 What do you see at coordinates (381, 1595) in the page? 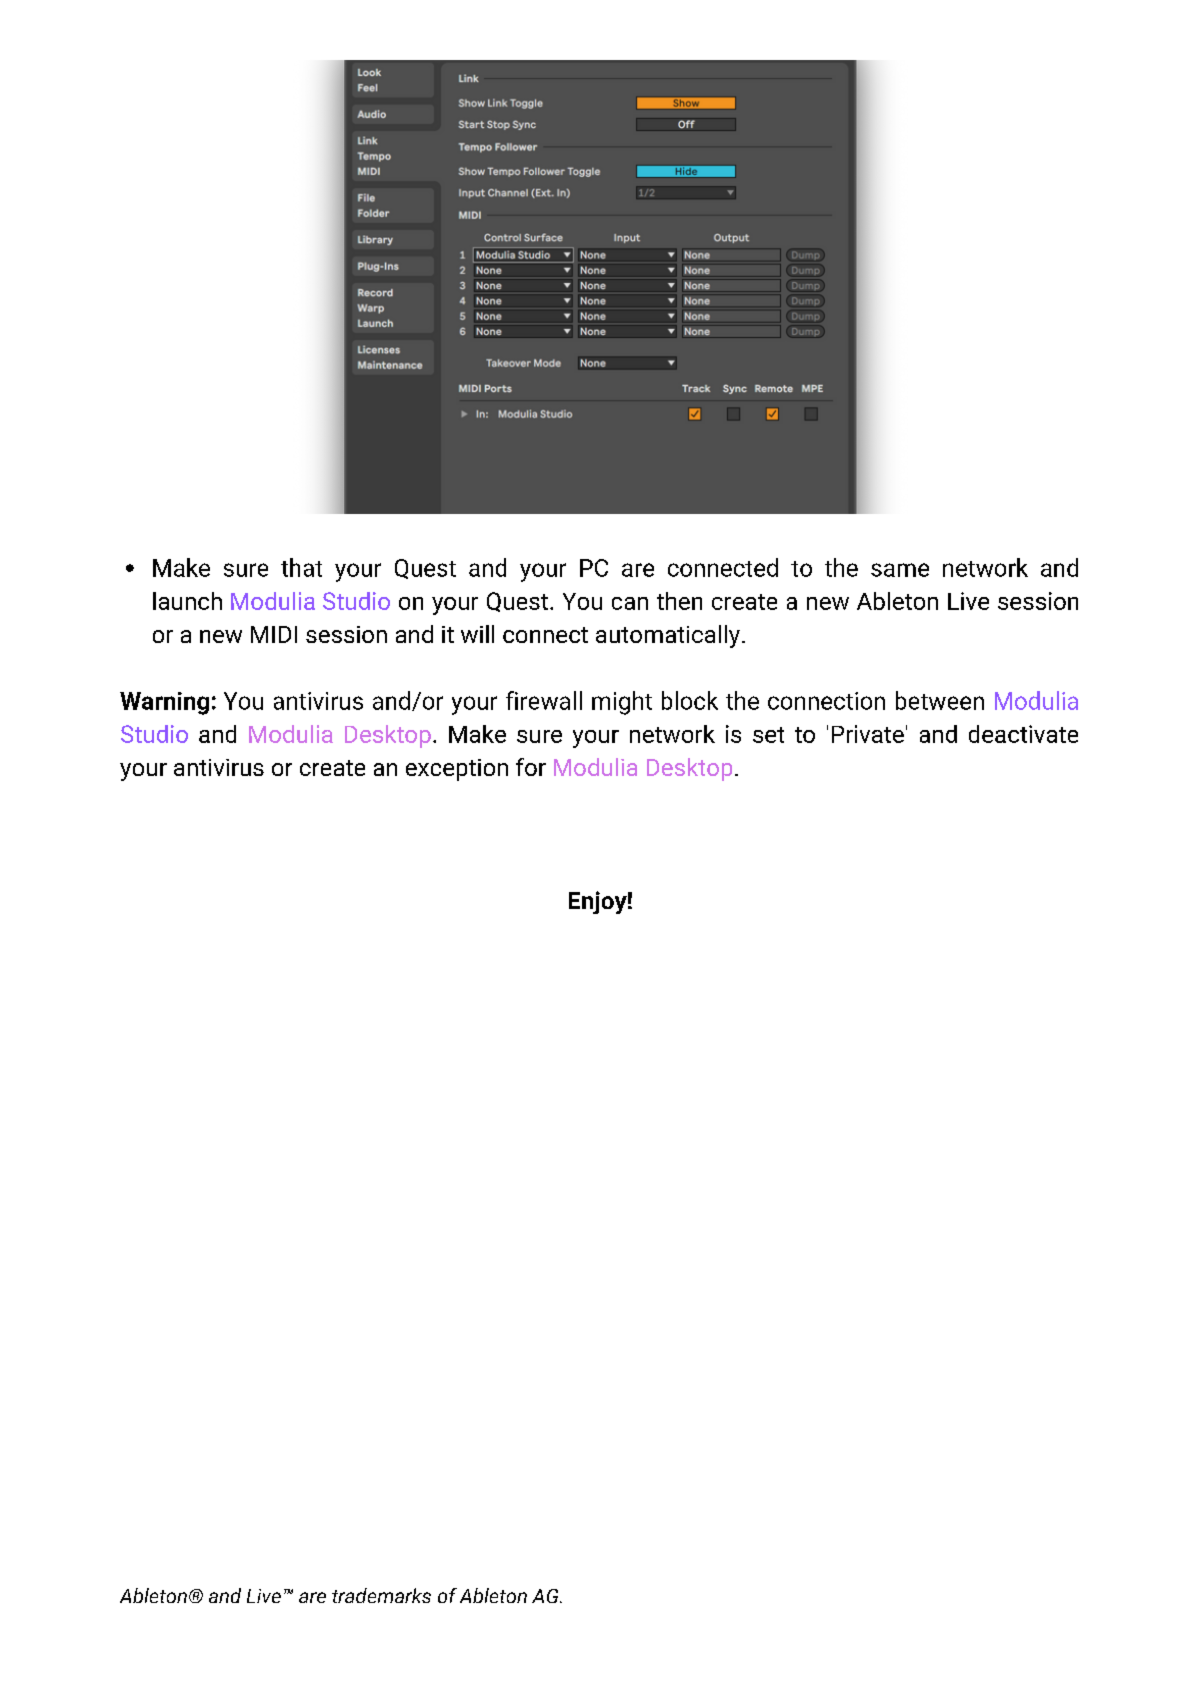
I see `trademarks` at bounding box center [381, 1595].
